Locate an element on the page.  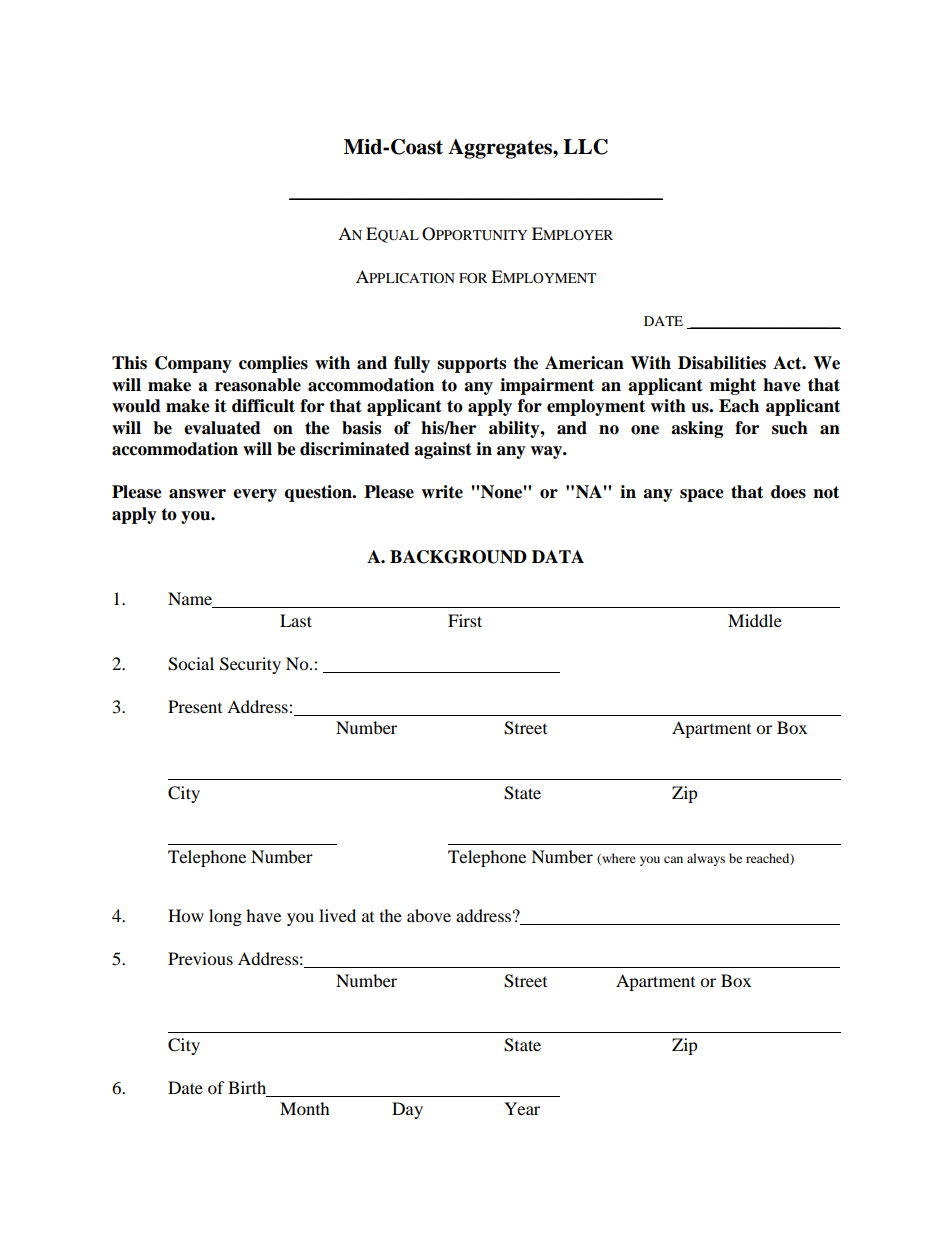
Present is located at coordinates (195, 706).
